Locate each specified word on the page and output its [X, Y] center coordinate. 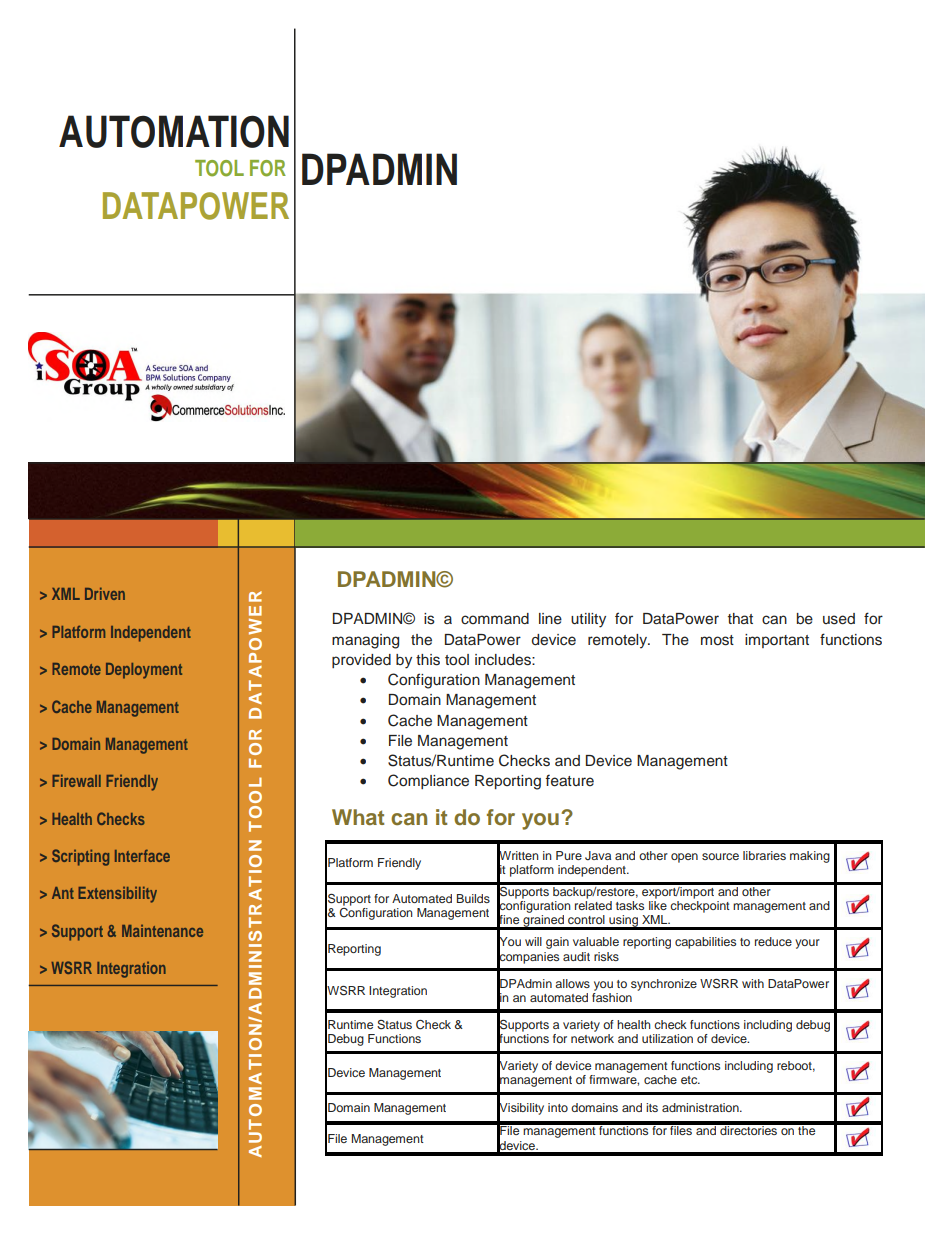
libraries [764, 855]
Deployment [144, 671]
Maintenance [162, 931]
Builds [473, 898]
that [740, 618]
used [839, 619]
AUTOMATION [174, 131]
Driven [105, 593]
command [495, 618]
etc [690, 1080]
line [550, 619]
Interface [142, 855]
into [558, 1107]
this [428, 660]
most [717, 640]
